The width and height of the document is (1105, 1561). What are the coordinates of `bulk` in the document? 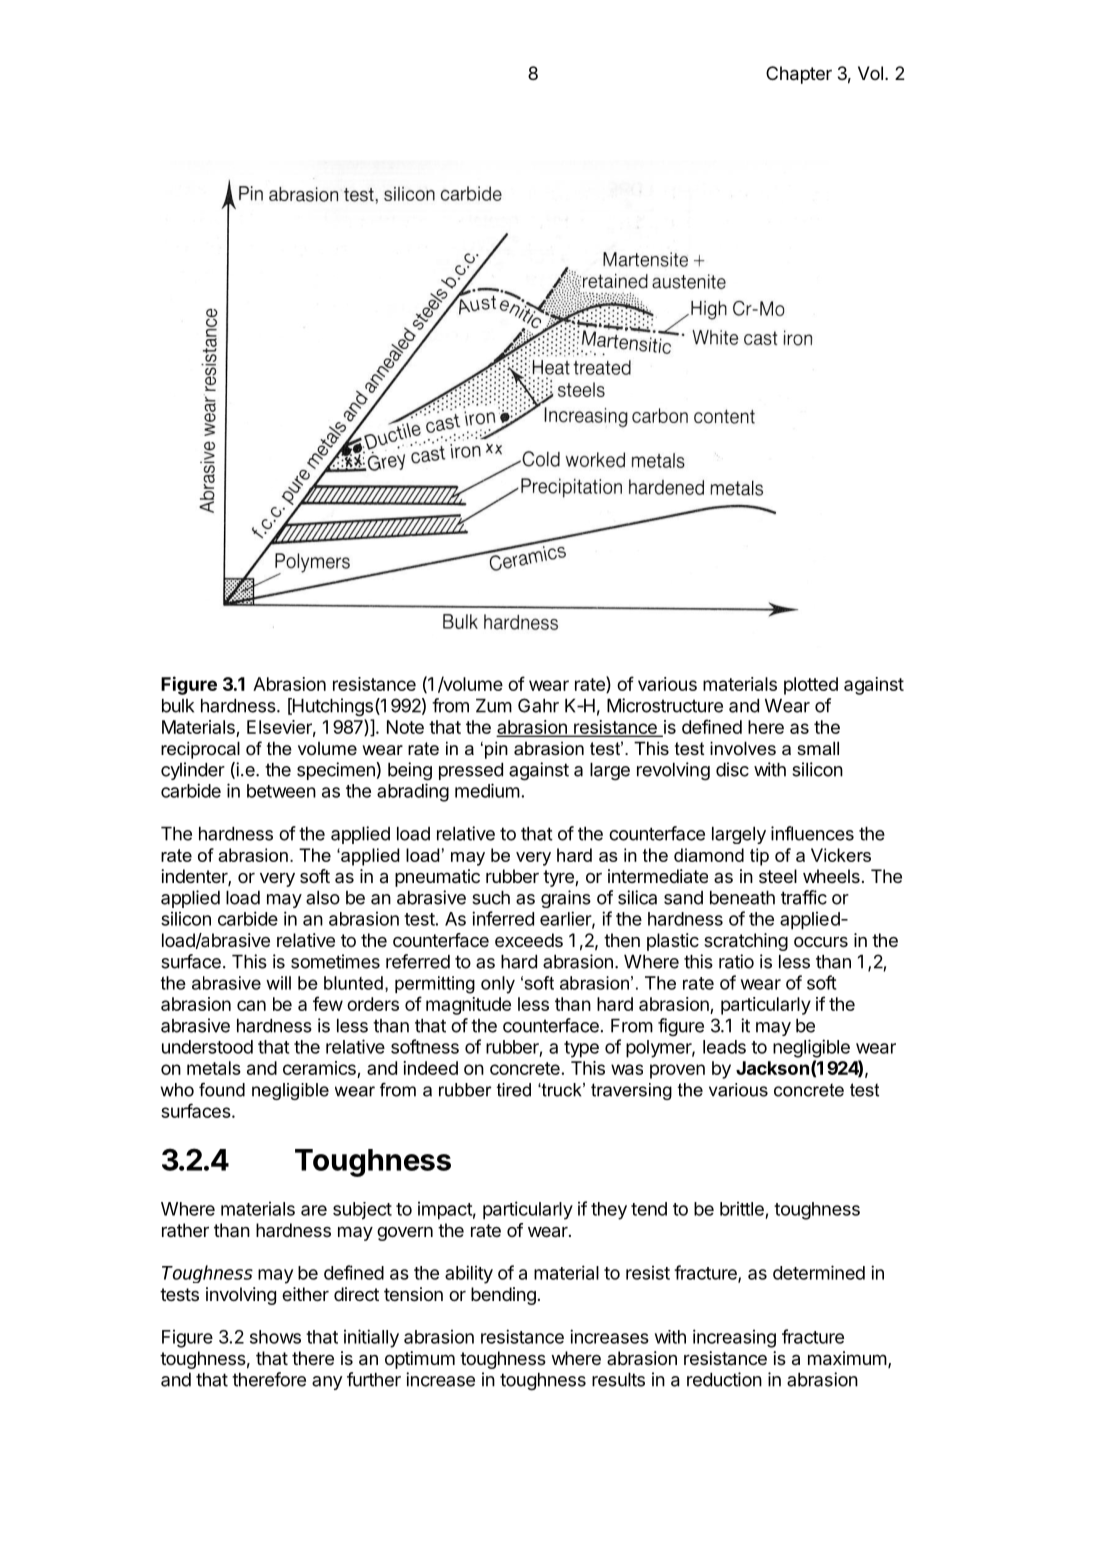 It's located at (178, 706).
